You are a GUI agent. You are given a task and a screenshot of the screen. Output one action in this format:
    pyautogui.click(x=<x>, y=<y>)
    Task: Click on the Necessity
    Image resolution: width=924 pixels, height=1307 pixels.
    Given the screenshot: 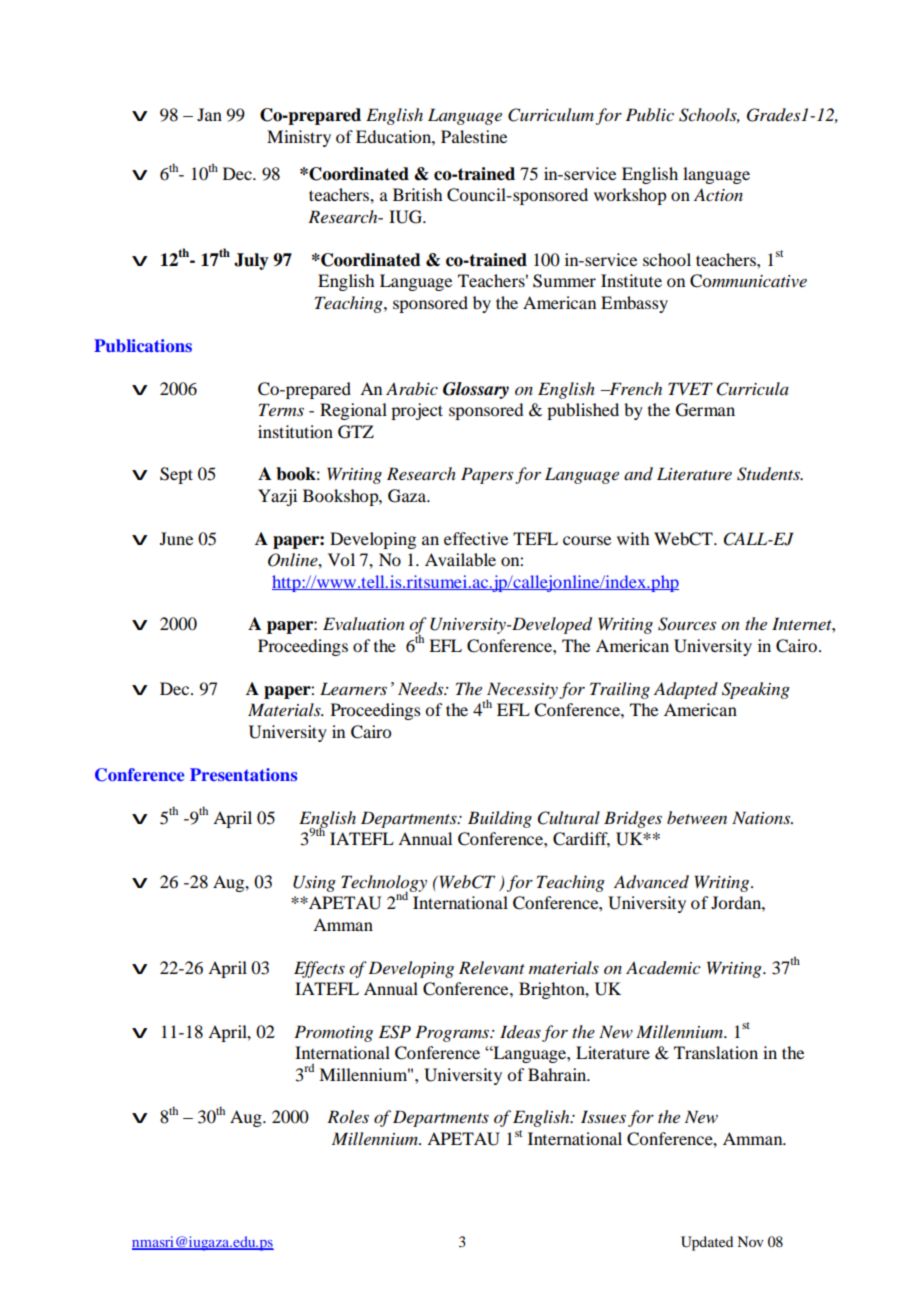 What is the action you would take?
    pyautogui.click(x=522, y=691)
